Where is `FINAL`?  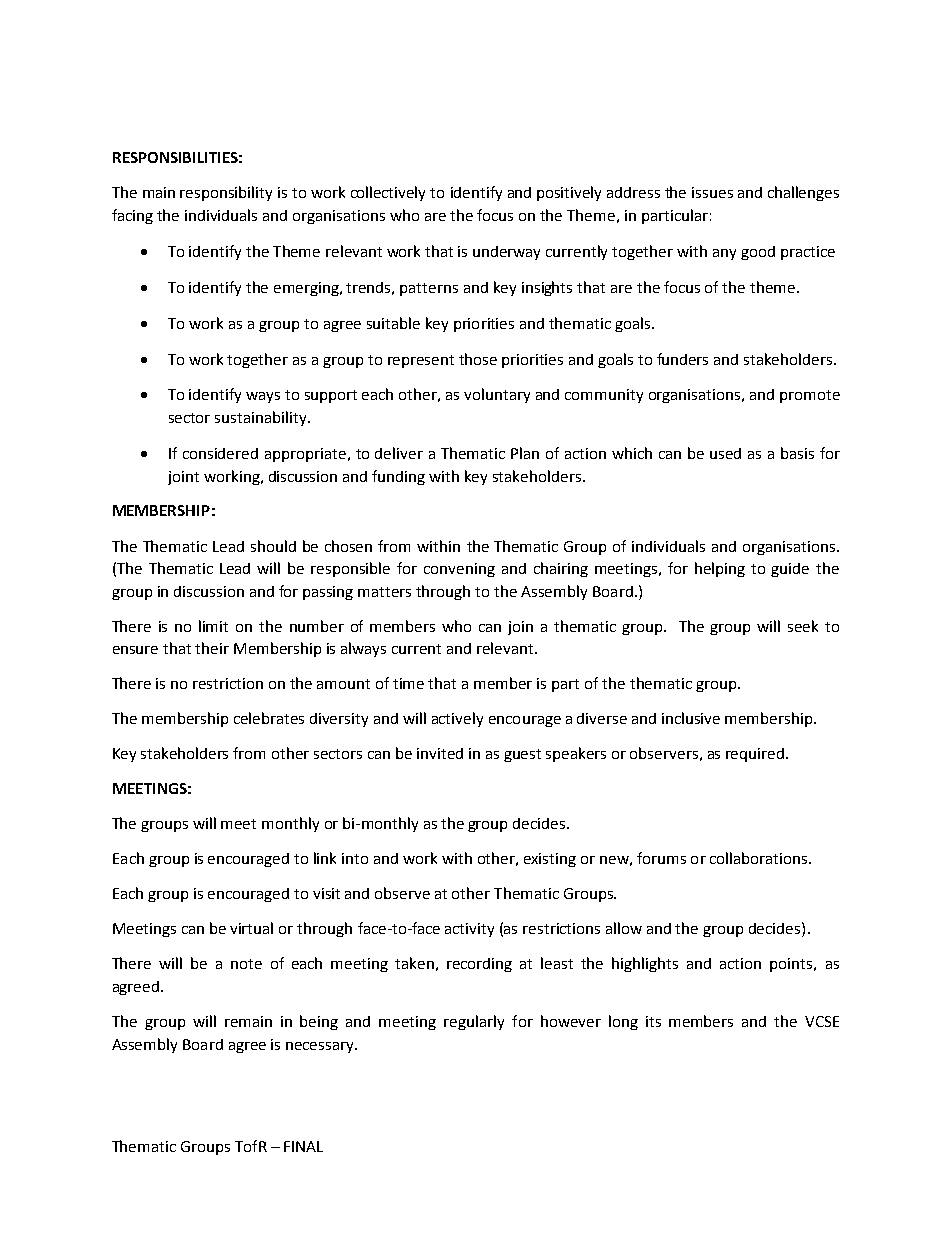
FINAL is located at coordinates (303, 1146).
